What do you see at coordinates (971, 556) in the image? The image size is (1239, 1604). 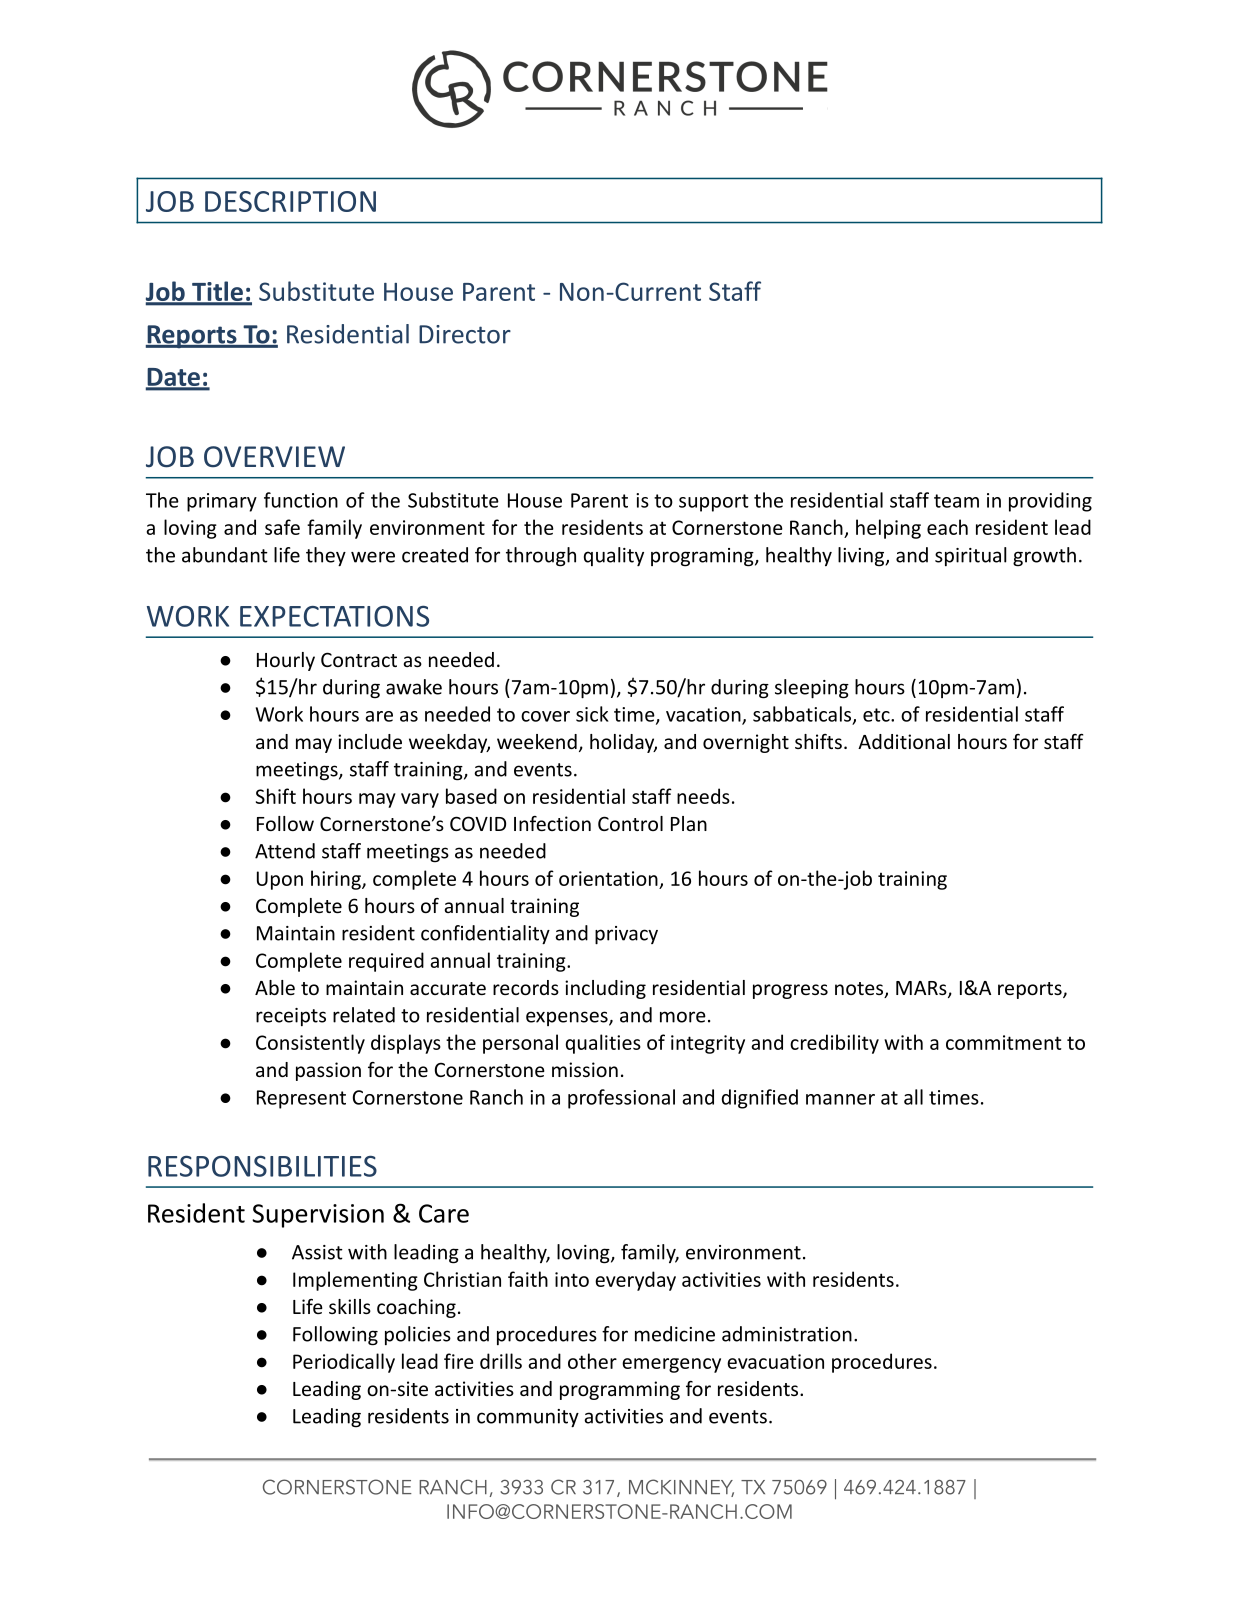 I see `spiritual` at bounding box center [971, 556].
